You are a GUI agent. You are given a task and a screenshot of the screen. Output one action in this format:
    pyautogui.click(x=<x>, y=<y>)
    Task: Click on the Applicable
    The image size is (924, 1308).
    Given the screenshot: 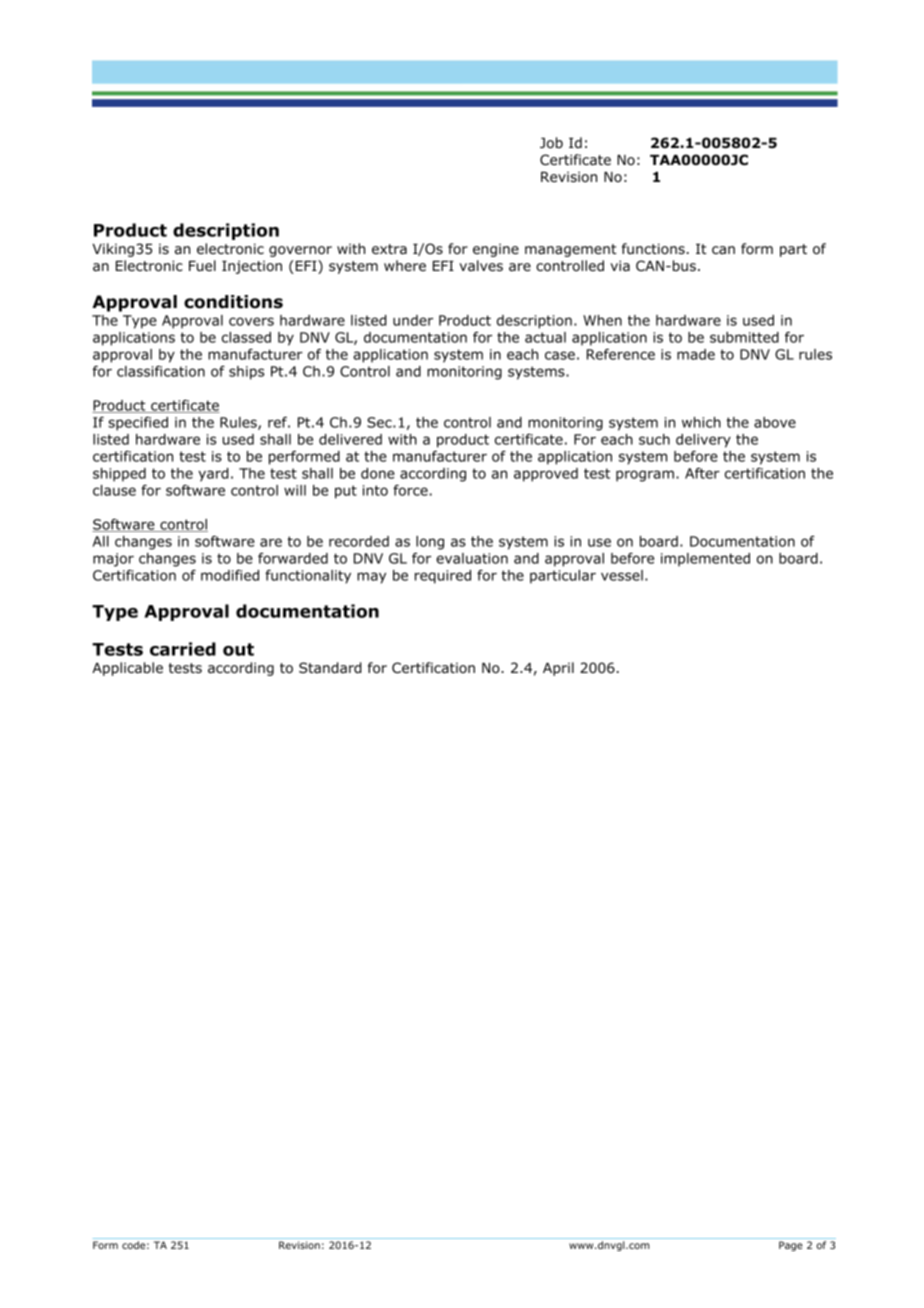 What is the action you would take?
    pyautogui.click(x=127, y=669)
